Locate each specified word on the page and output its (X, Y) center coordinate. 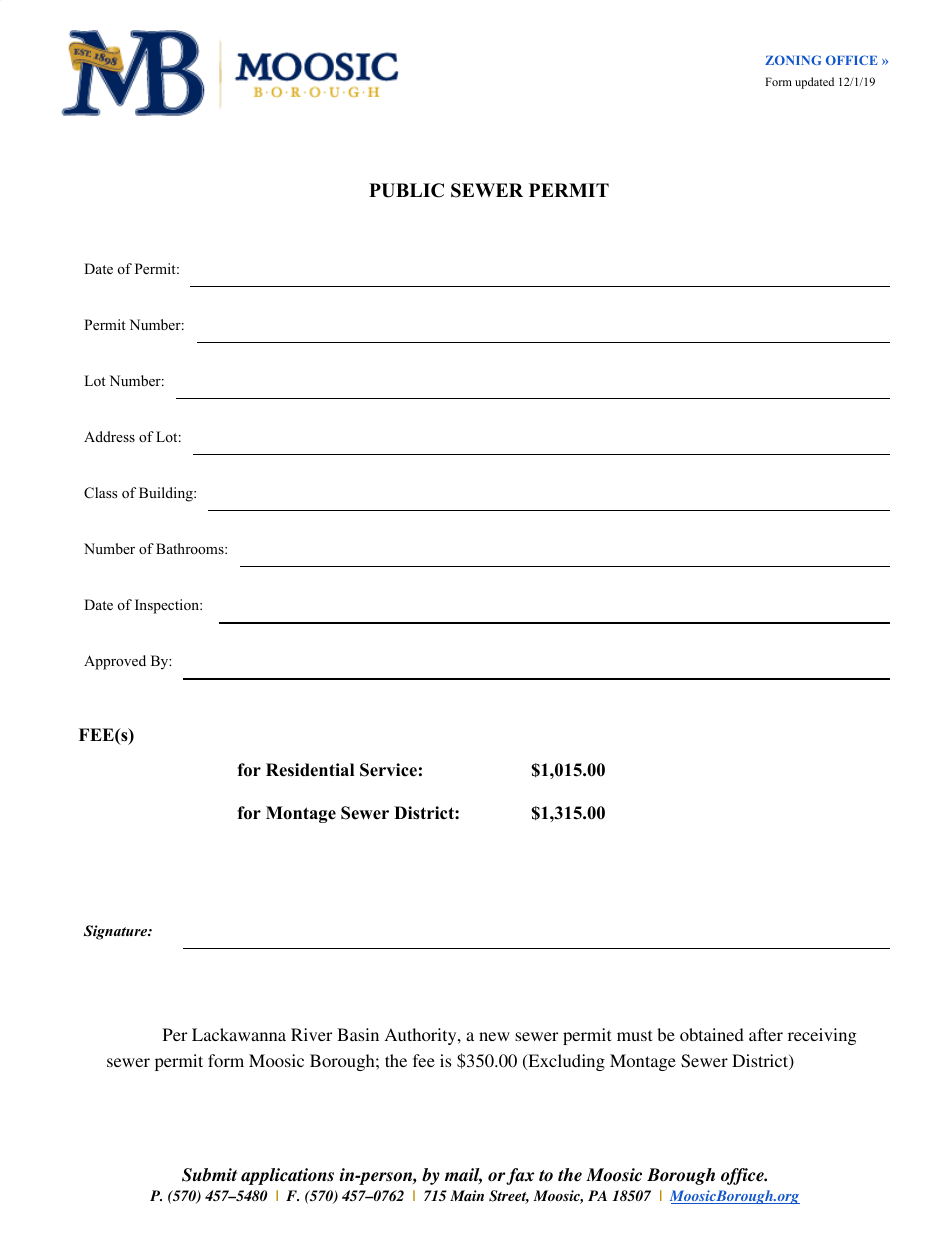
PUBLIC (406, 190)
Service (388, 770)
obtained (712, 1034)
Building (167, 494)
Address (109, 436)
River (311, 1034)
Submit (209, 1175)
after (766, 1034)
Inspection (168, 606)
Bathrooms (191, 548)
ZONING (793, 60)
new (494, 1036)
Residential (310, 770)
